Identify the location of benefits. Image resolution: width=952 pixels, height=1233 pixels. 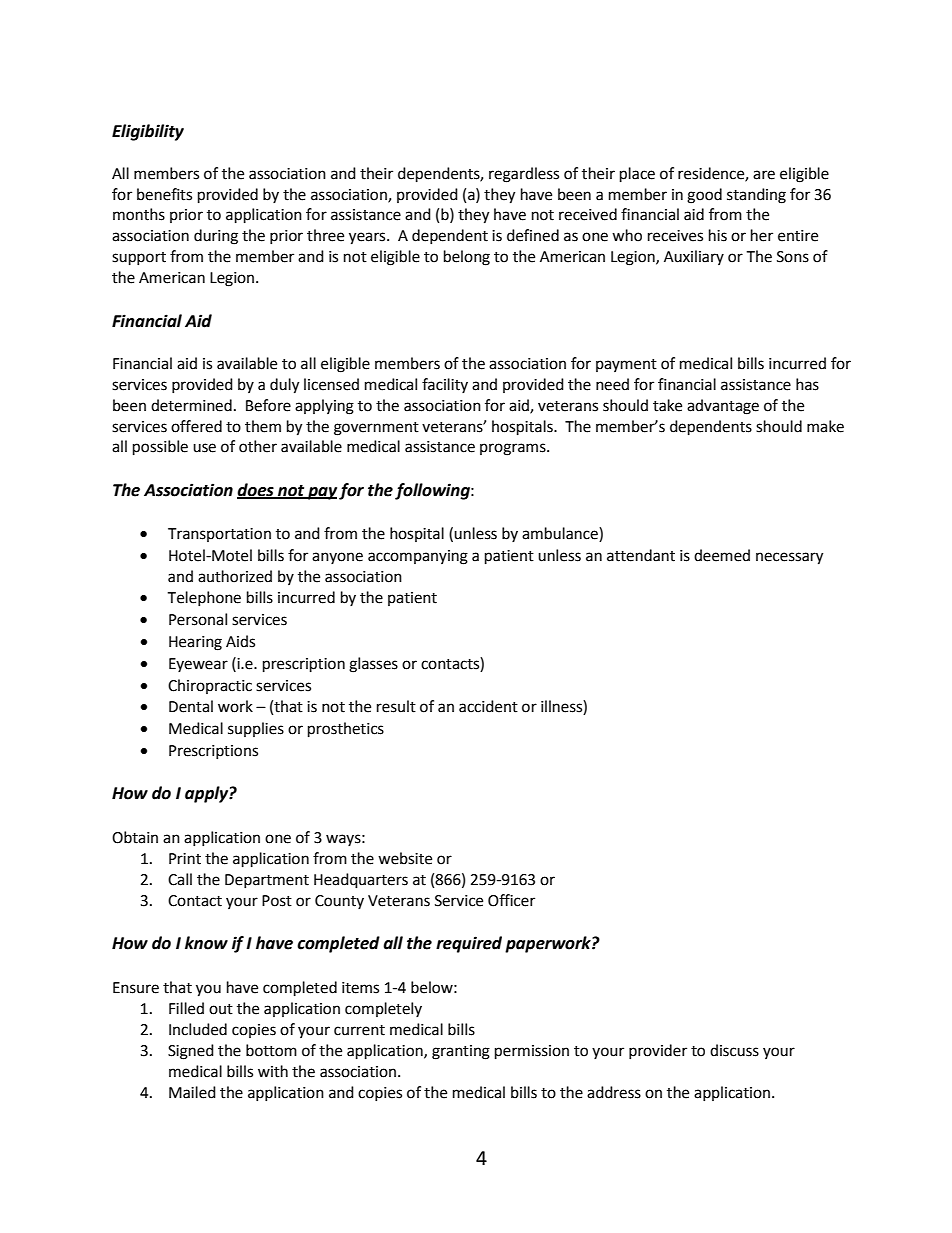
(164, 194).
